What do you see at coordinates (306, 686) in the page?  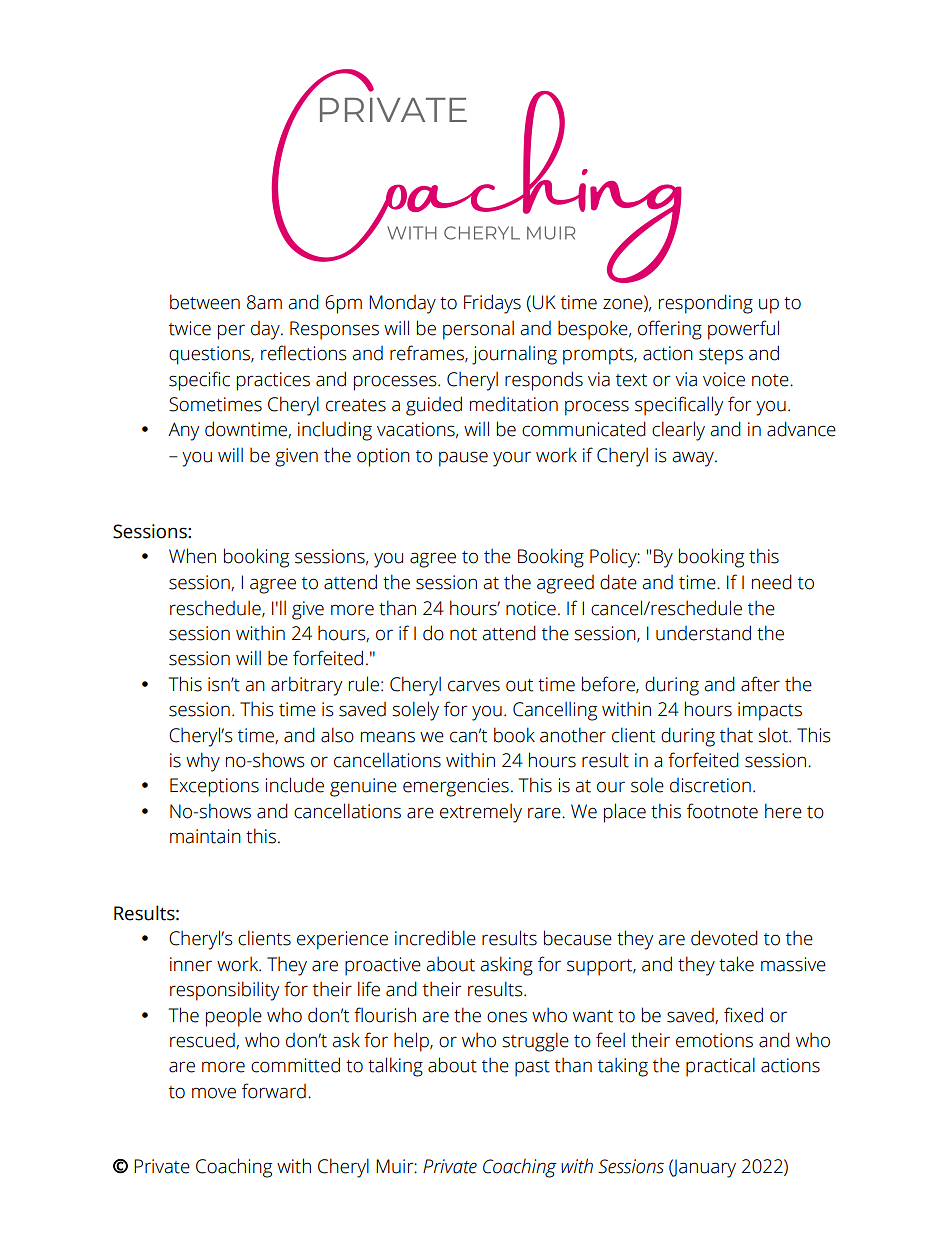 I see `arbitrary` at bounding box center [306, 686].
